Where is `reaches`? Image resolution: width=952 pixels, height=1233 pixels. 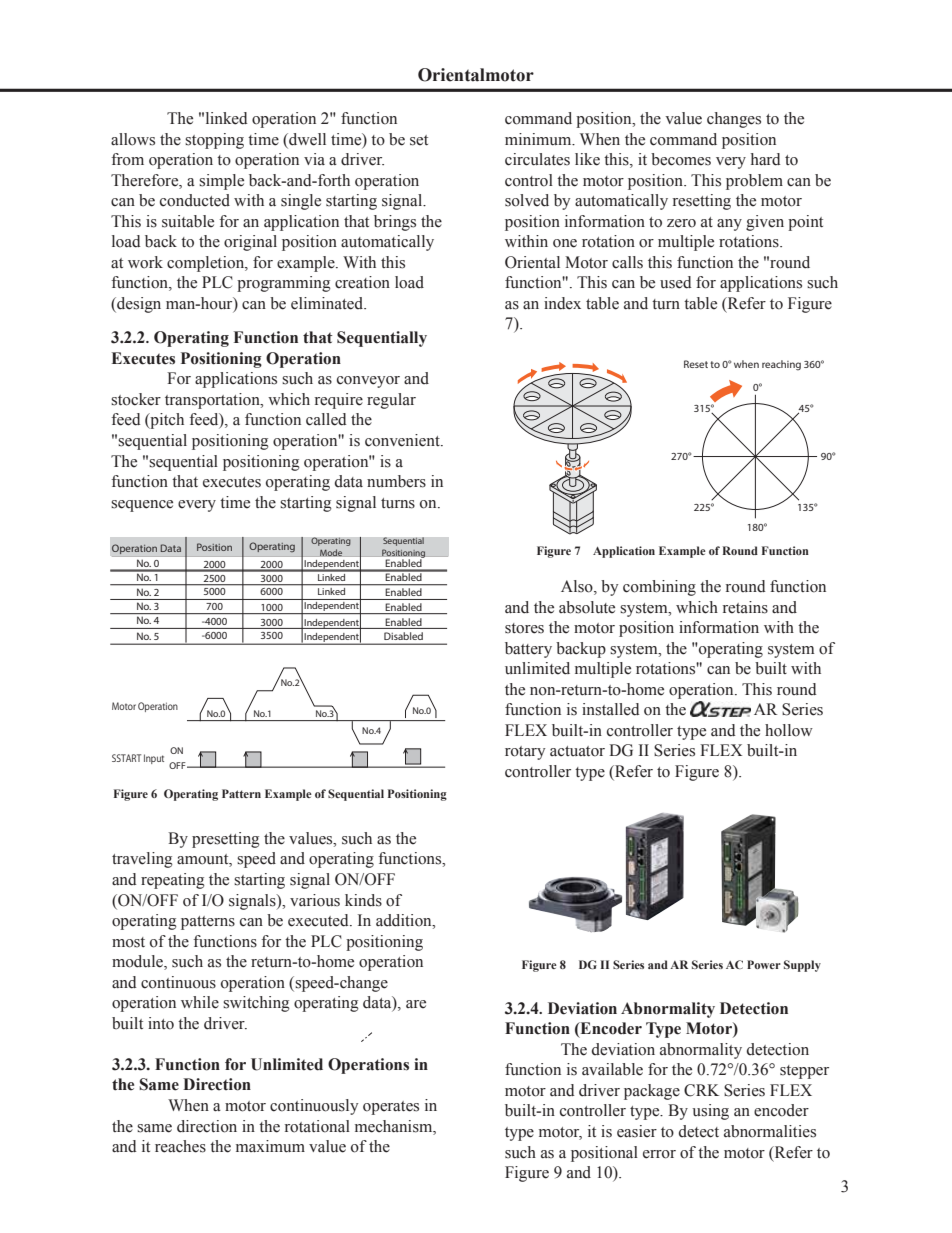 reaches is located at coordinates (180, 1146).
